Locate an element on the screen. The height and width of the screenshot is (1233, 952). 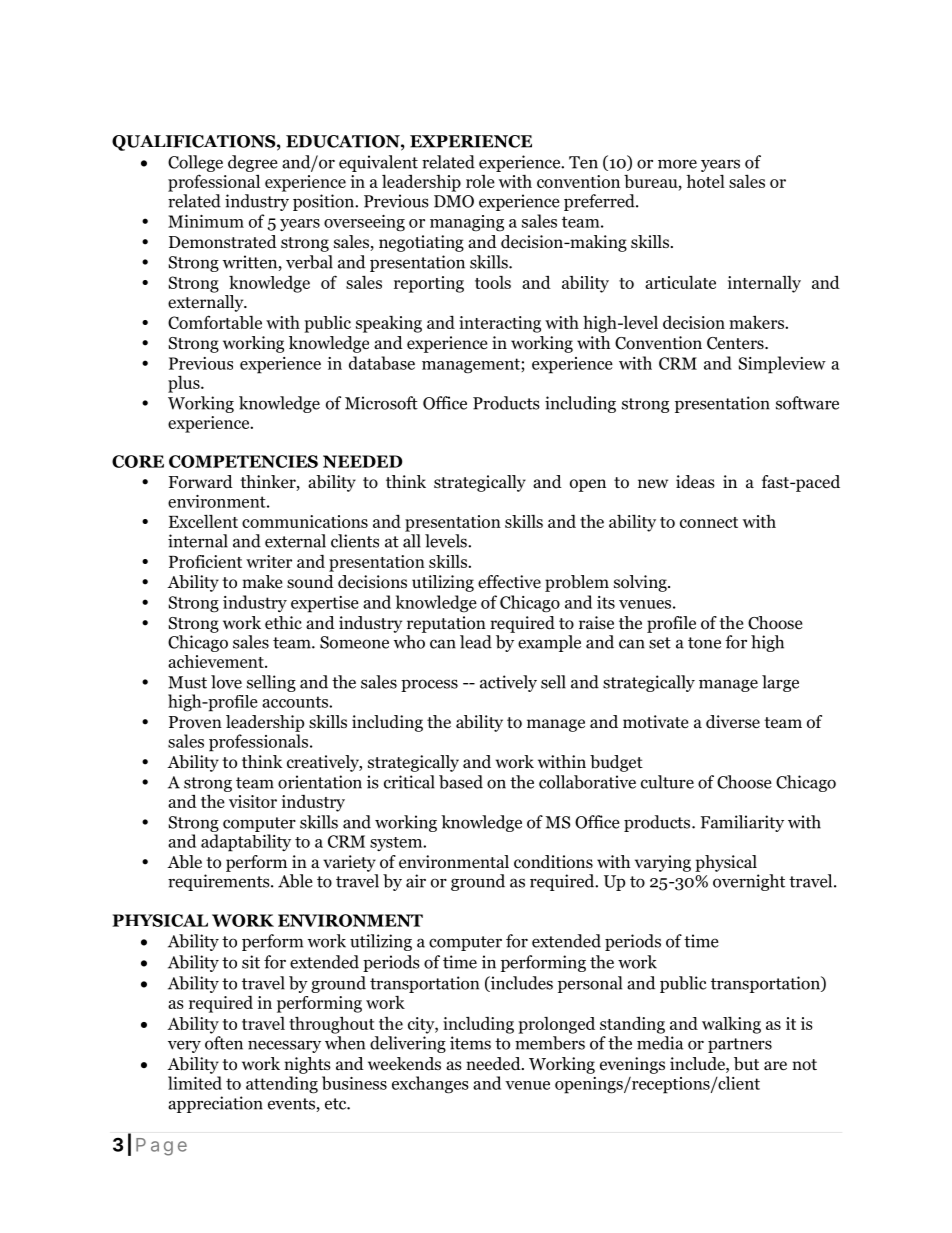
achievement is located at coordinates (217, 661).
